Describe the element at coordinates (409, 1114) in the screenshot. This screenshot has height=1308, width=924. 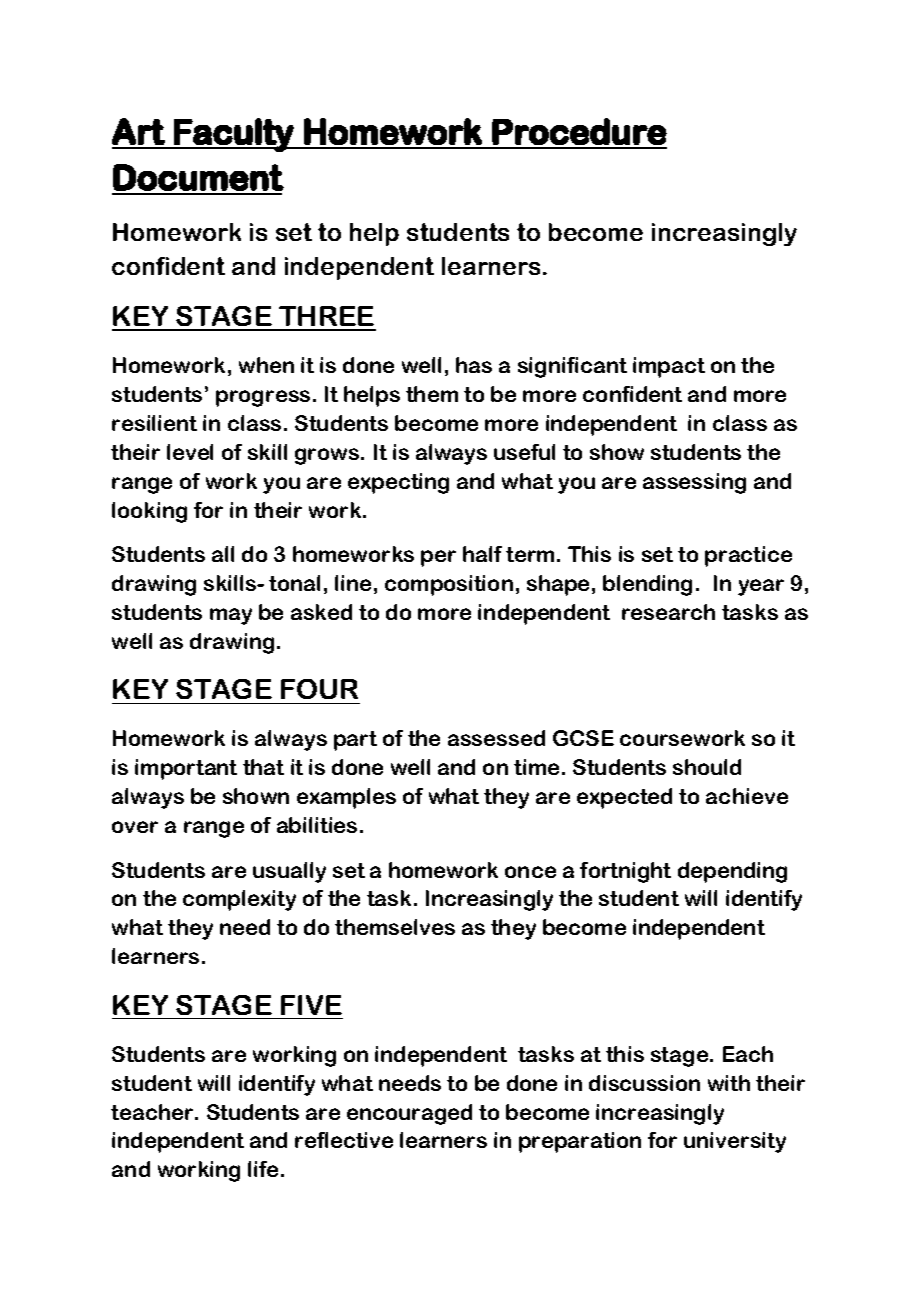
I see `encouraged` at that location.
